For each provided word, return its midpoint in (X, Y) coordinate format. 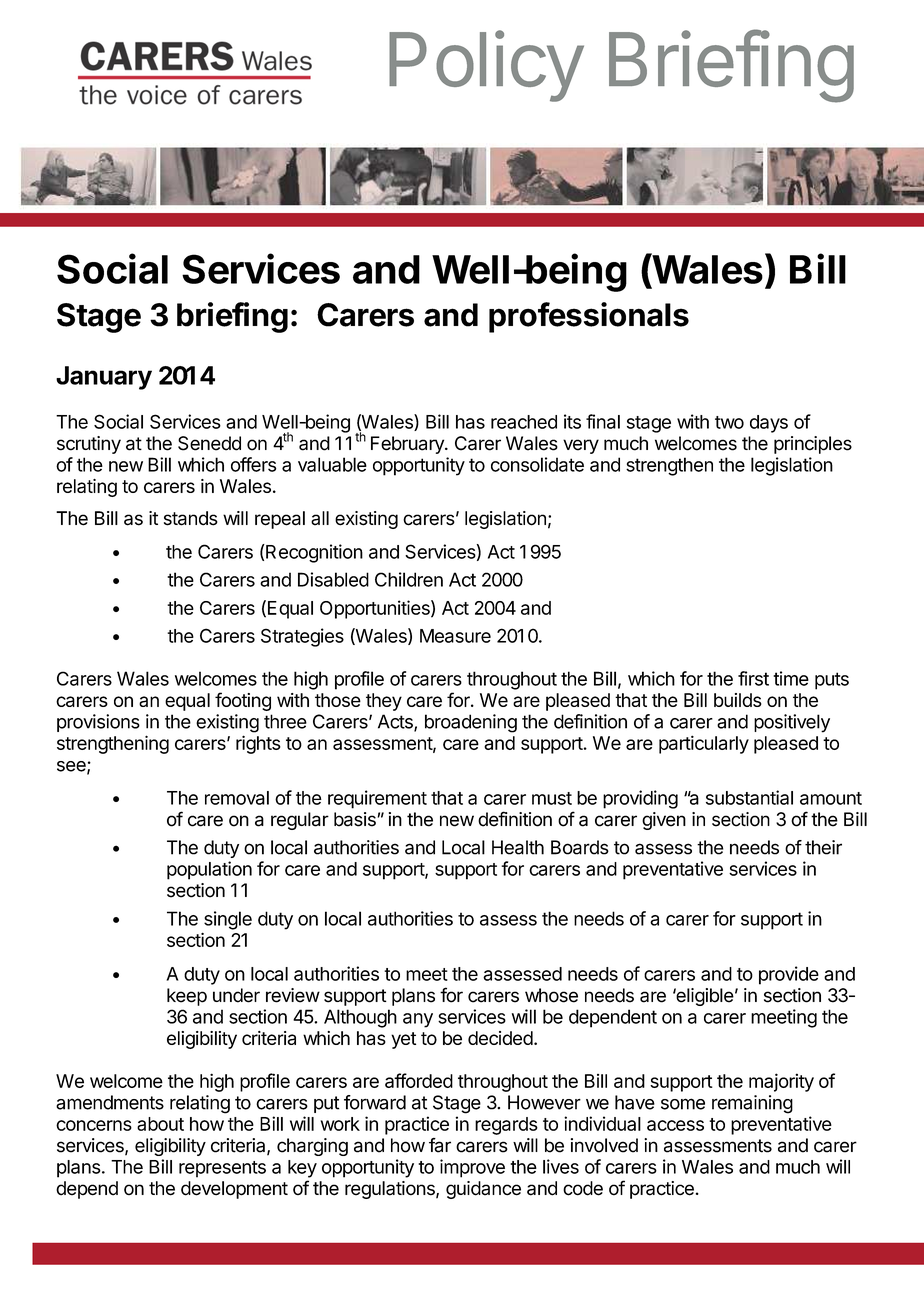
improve (472, 1168)
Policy (486, 66)
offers (253, 464)
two (729, 422)
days (769, 424)
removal (237, 798)
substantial (749, 797)
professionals (589, 317)
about (160, 1124)
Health (518, 847)
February (408, 445)
